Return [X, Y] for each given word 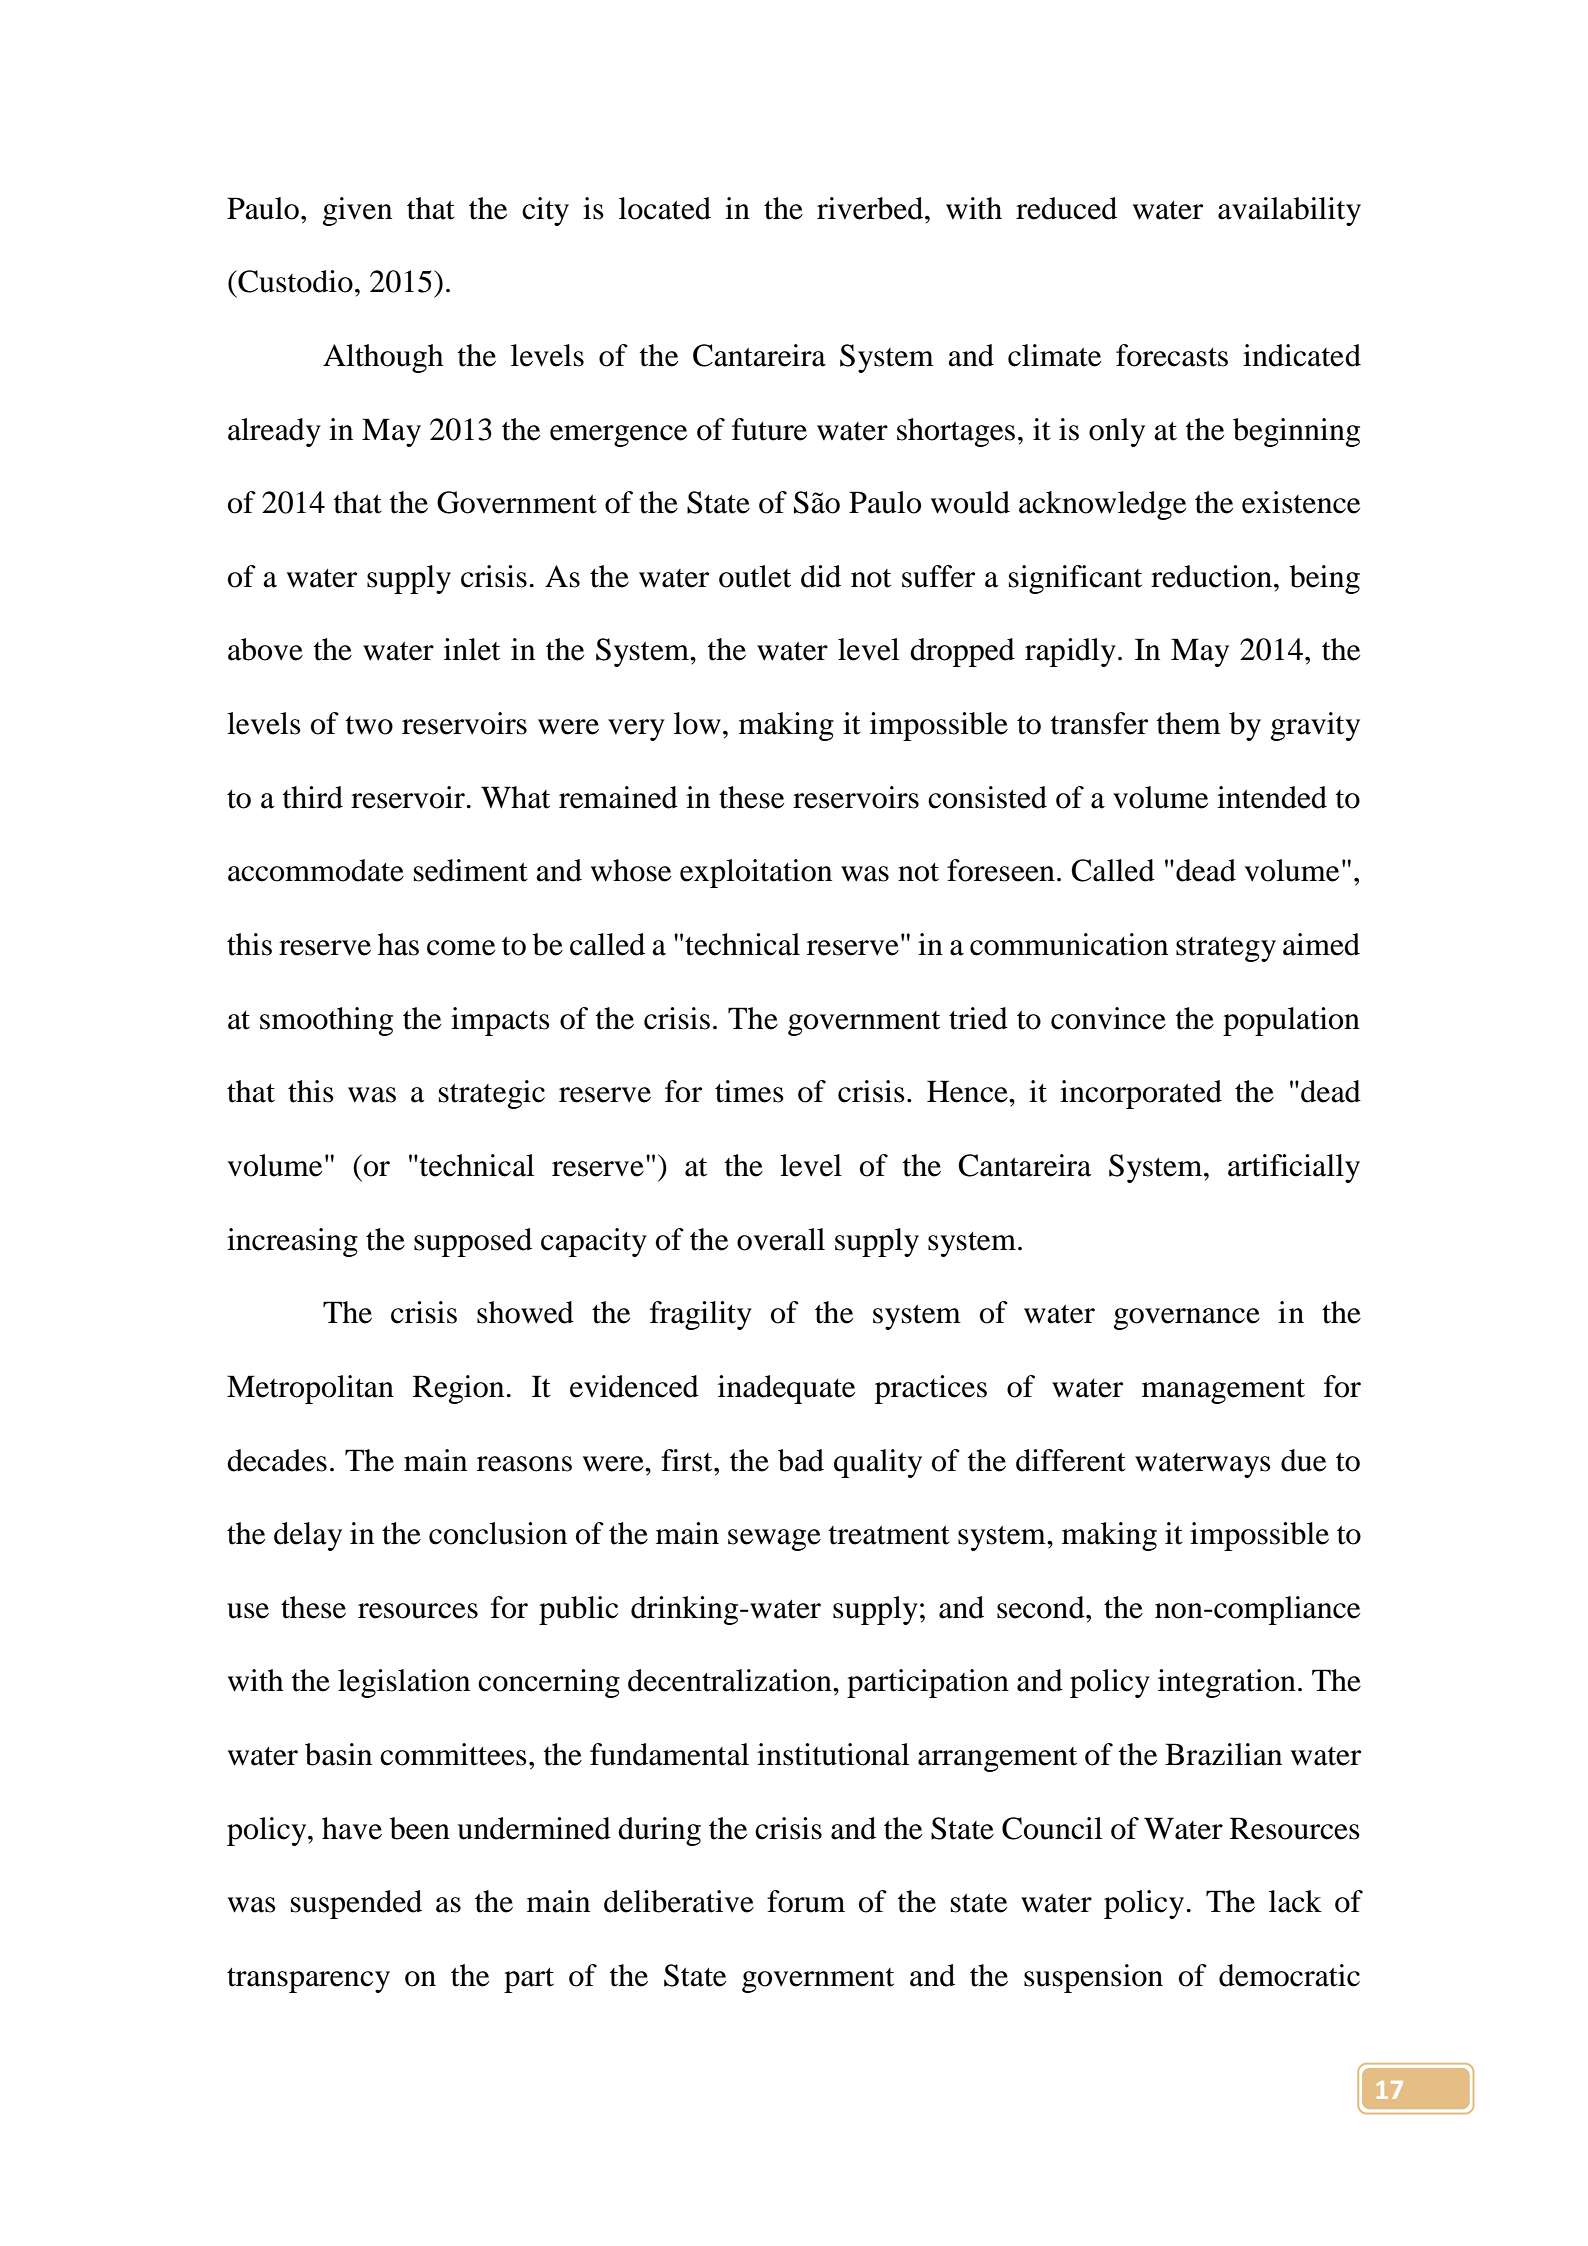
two [369, 725]
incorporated [1141, 1094]
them [1189, 723]
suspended [356, 1904]
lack [1295, 1901]
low [697, 723]
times [749, 1091]
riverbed [871, 208]
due [1303, 1460]
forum [806, 1901]
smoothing [326, 1021]
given [357, 211]
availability [1289, 211]
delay [308, 1536]
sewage [774, 1540]
